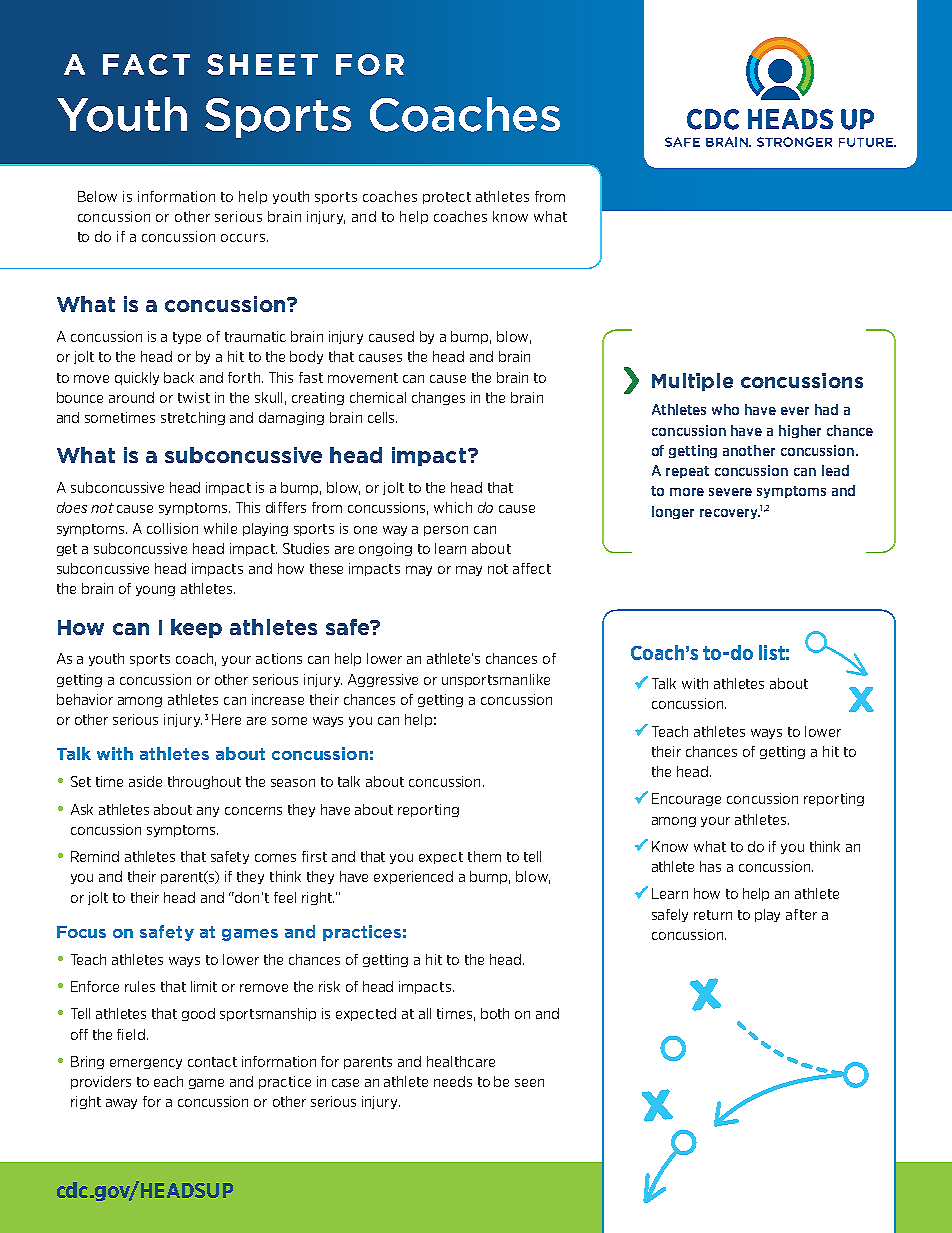 The height and width of the image is (1233, 952). Describe the element at coordinates (692, 382) in the image. I see `Multiple` at that location.
